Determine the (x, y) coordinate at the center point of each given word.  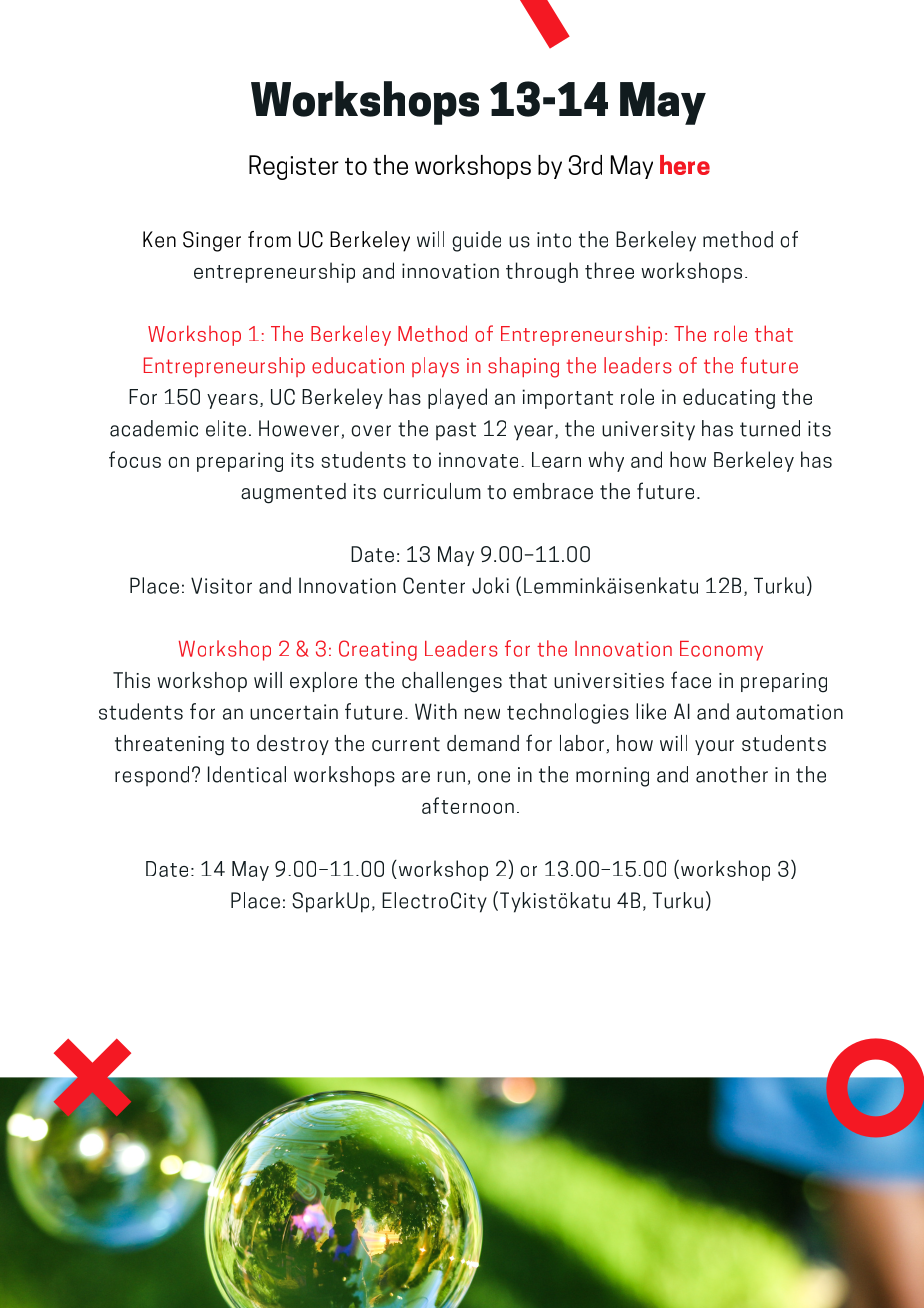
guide (476, 241)
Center (434, 585)
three (609, 270)
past (456, 431)
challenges (452, 682)
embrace (553, 491)
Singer (212, 241)
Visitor (221, 585)
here (685, 165)
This (131, 680)
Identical (247, 774)
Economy (721, 651)
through (542, 272)
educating (729, 398)
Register (294, 167)
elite (226, 428)
